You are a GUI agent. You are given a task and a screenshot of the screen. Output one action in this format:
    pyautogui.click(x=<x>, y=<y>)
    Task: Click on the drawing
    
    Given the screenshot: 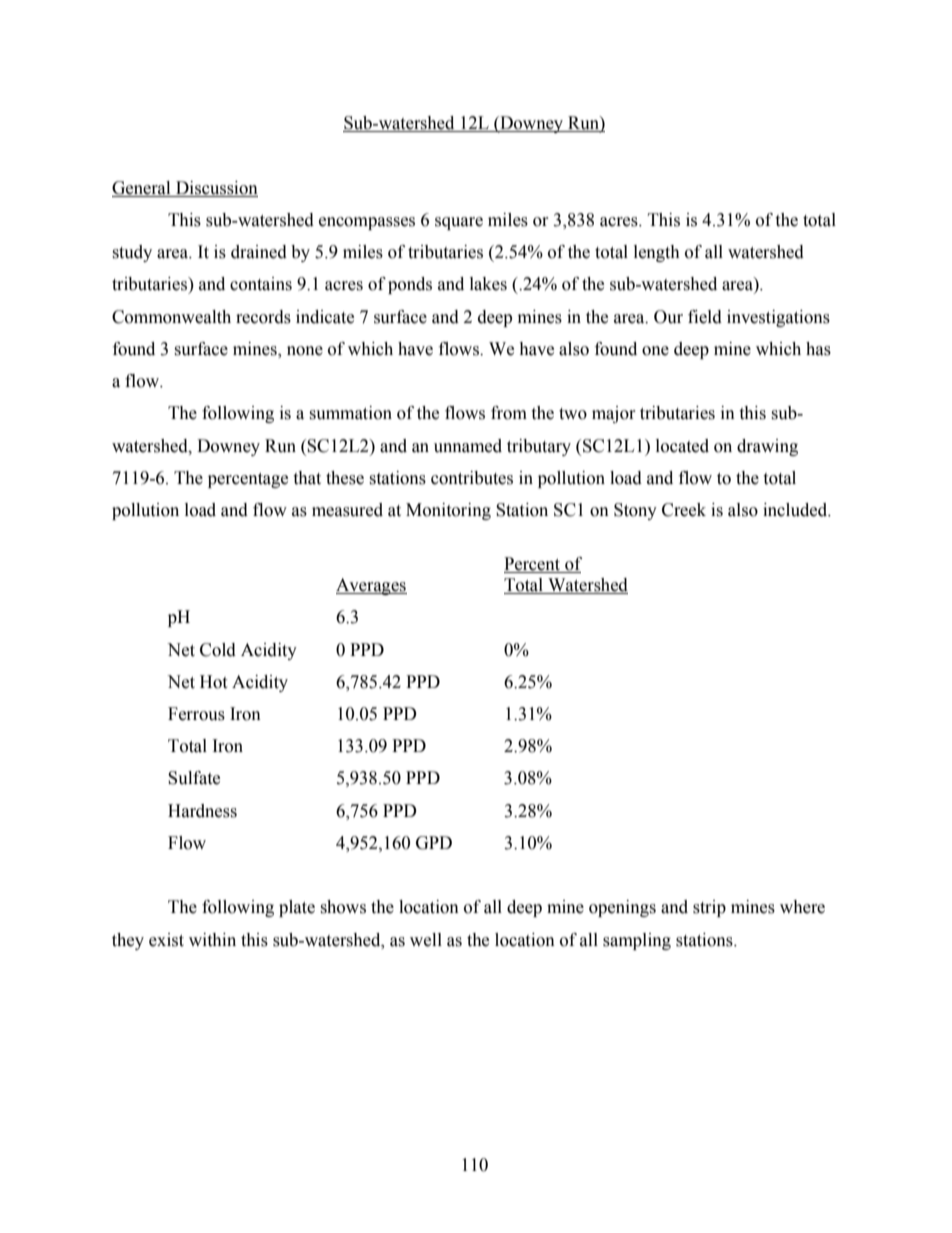 What is the action you would take?
    pyautogui.click(x=767, y=447)
